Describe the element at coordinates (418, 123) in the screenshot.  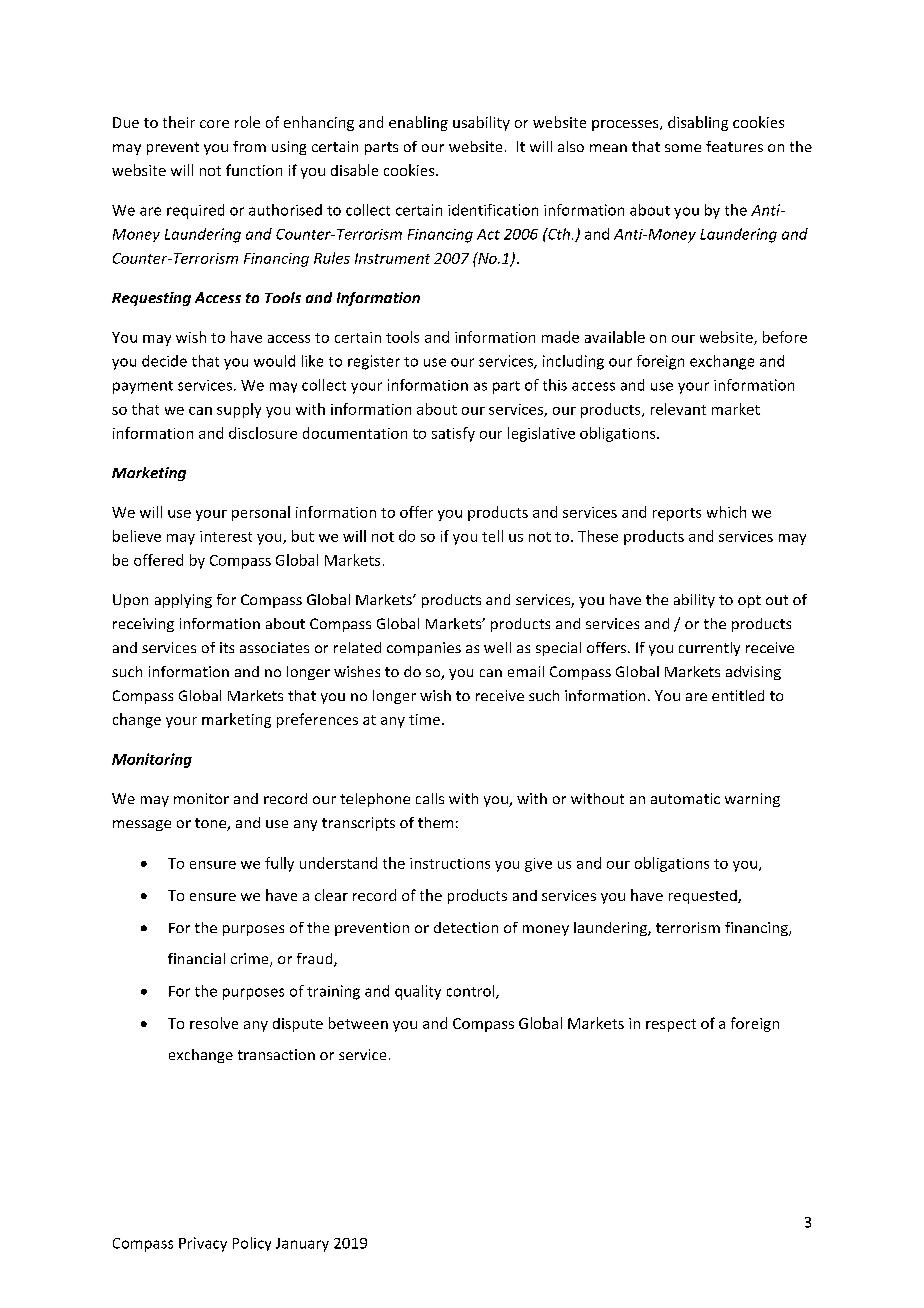
I see `enabling` at that location.
